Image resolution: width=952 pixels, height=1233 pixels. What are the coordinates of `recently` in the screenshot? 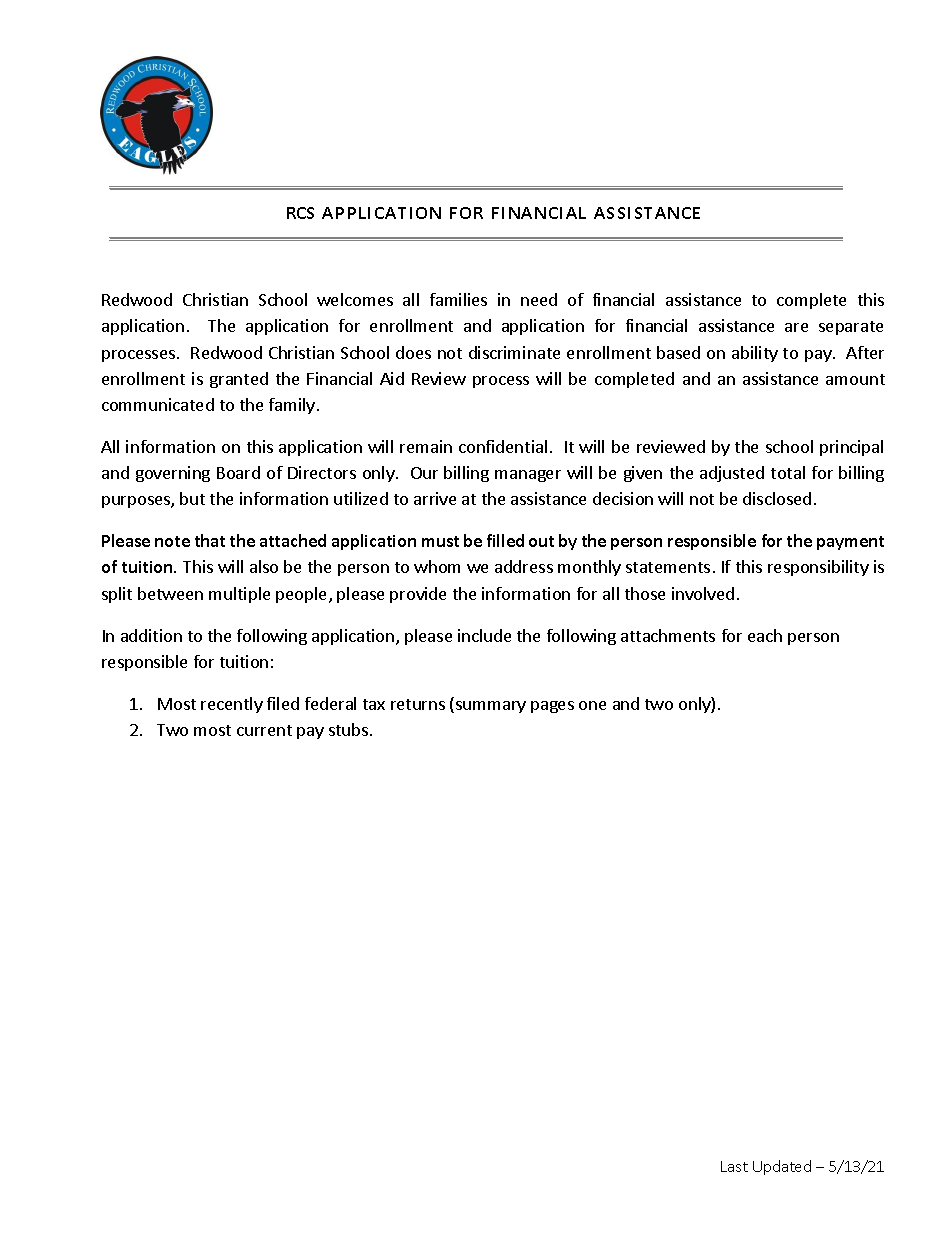 It's located at (232, 705).
